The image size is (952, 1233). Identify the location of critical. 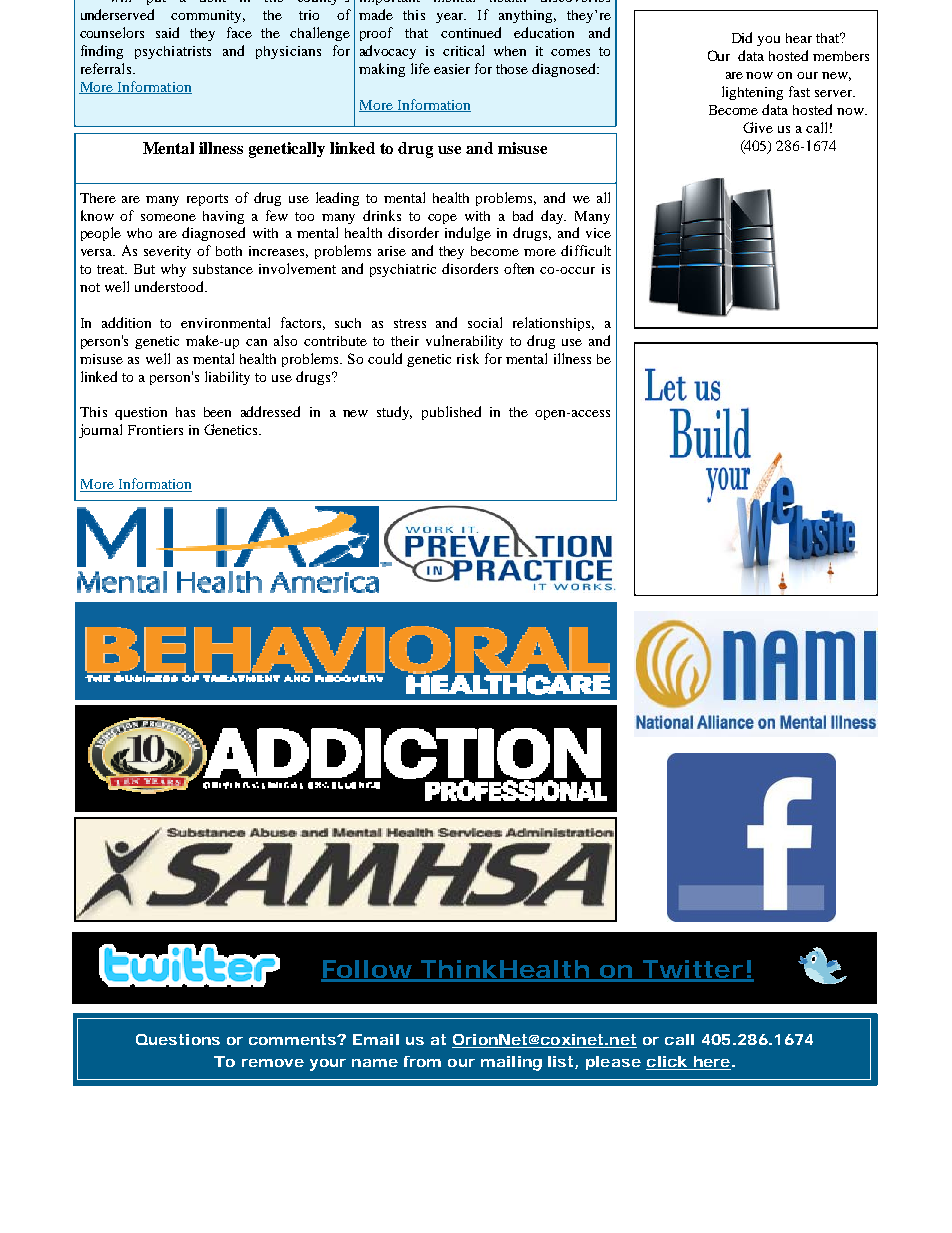
(463, 50).
